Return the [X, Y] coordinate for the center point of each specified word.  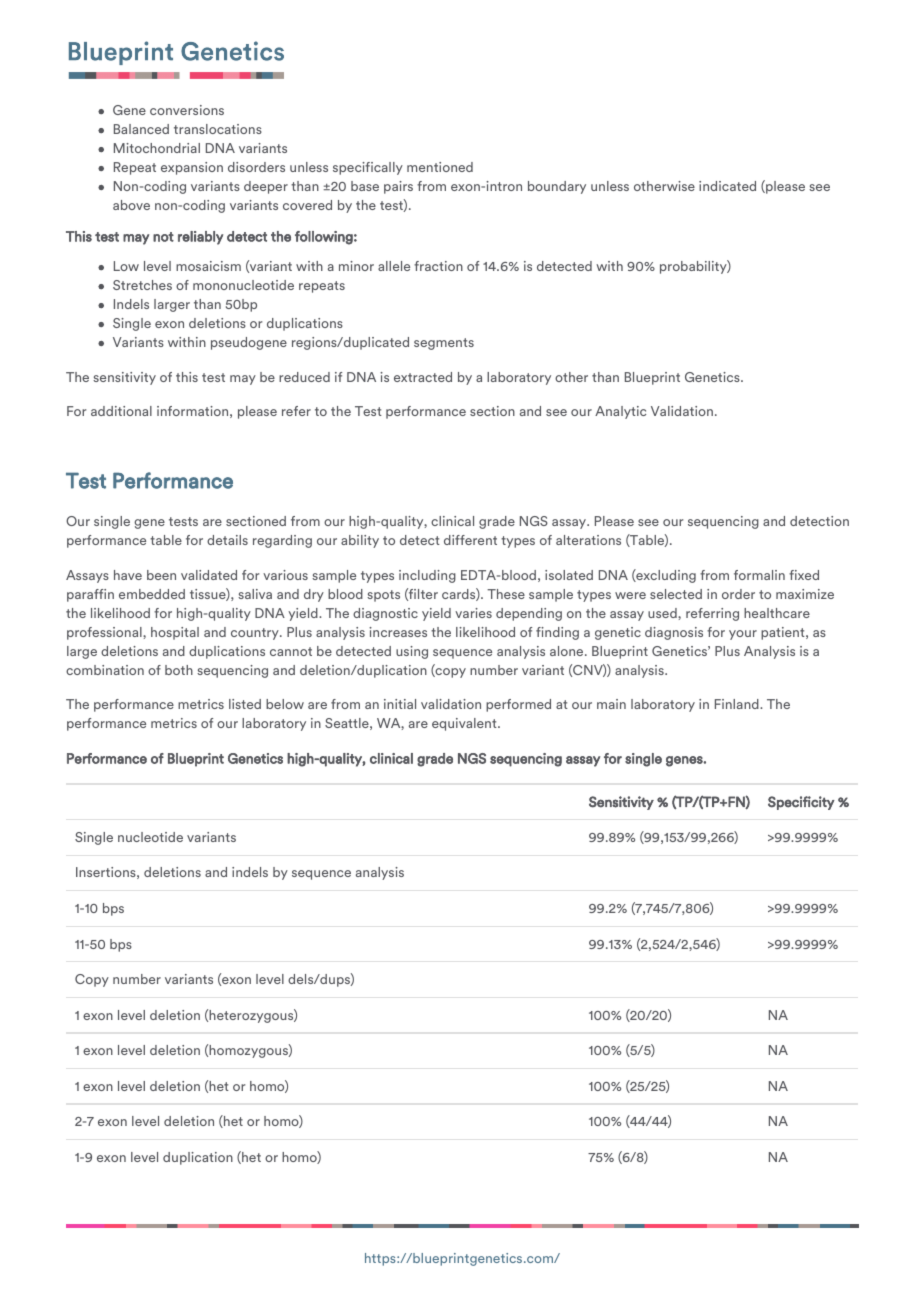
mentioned [440, 167]
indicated [727, 186]
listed [245, 704]
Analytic [620, 412]
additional [121, 411]
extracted [423, 377]
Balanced [141, 129]
